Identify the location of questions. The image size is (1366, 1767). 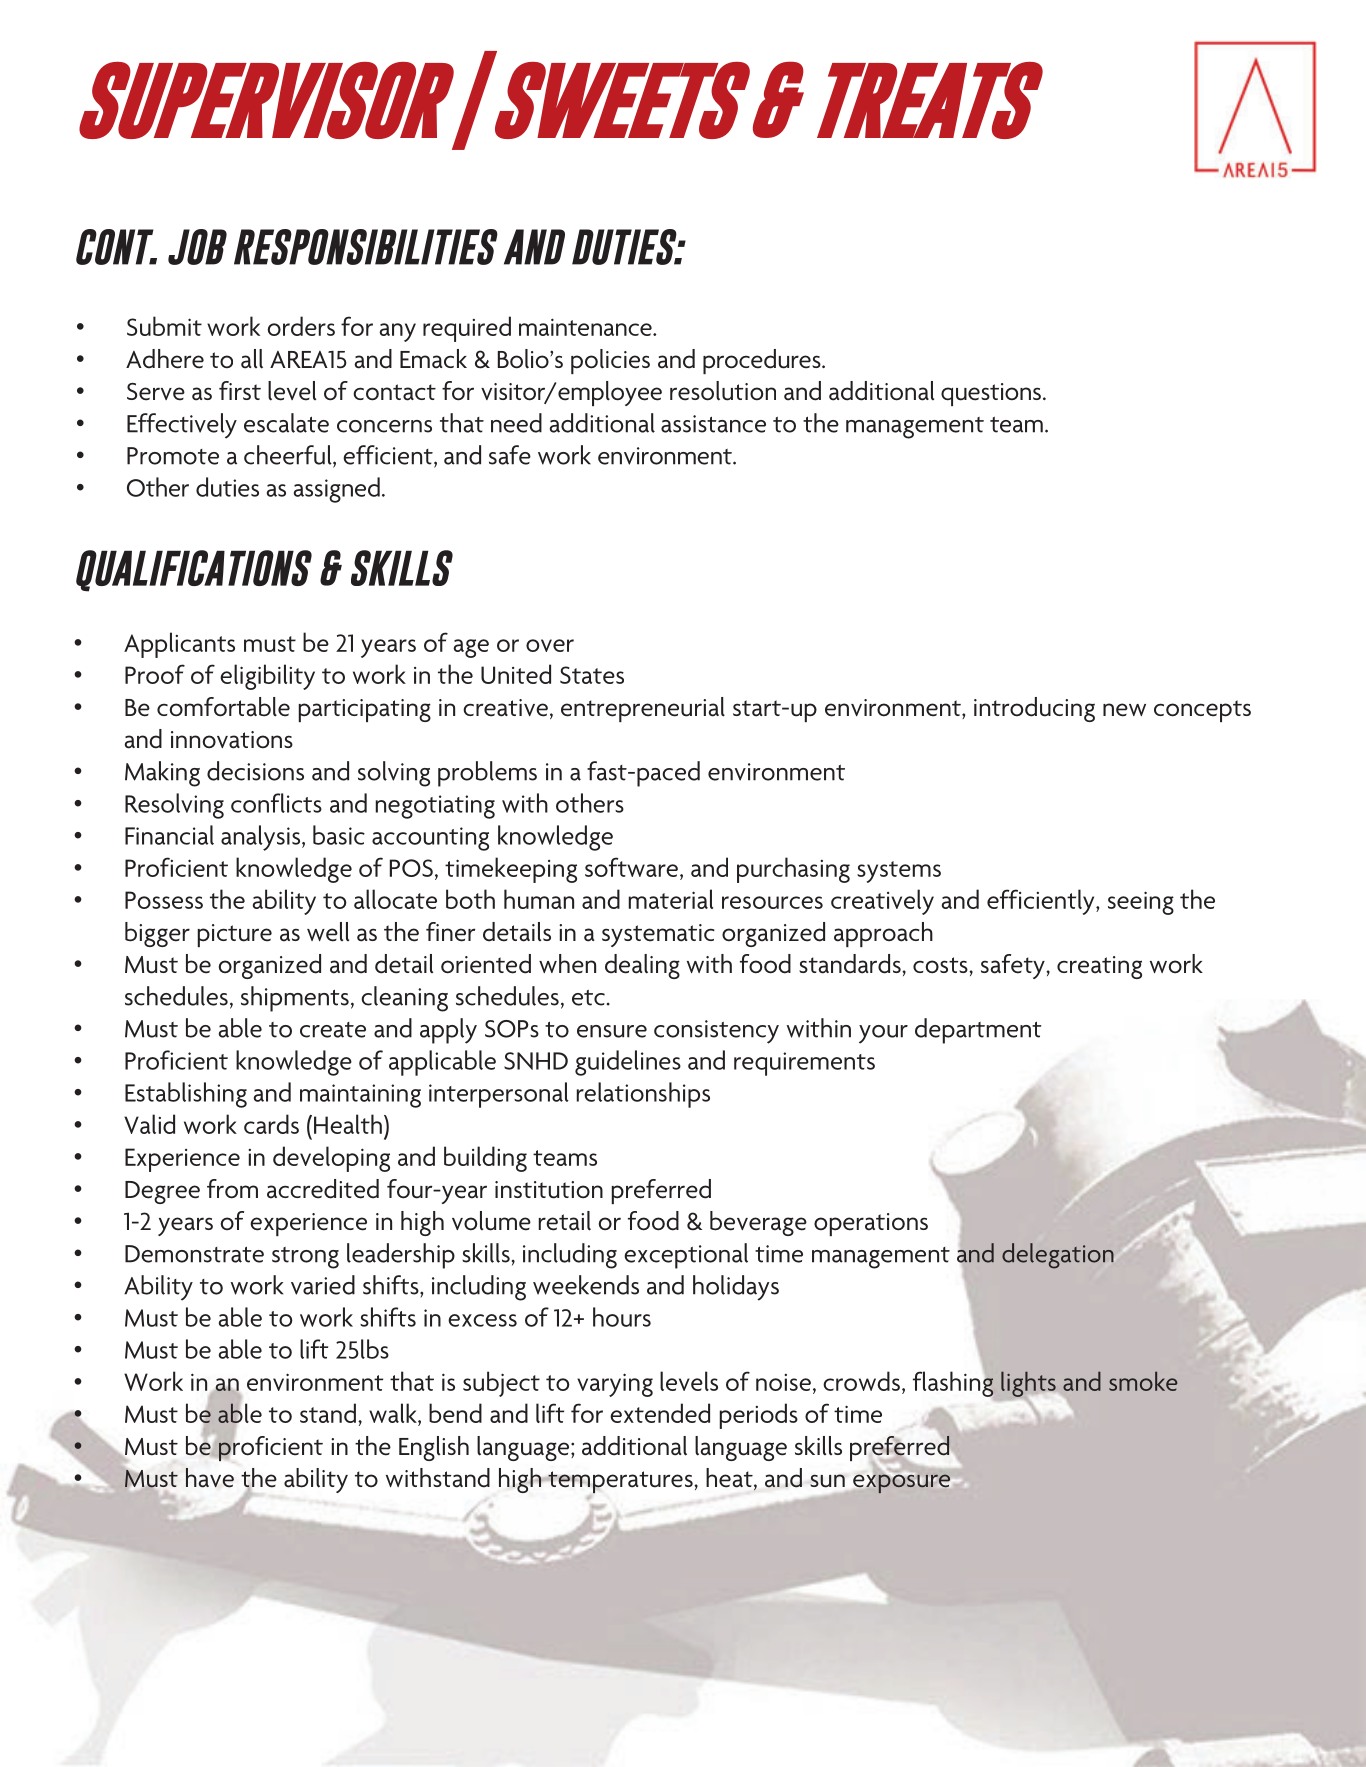
(991, 394).
